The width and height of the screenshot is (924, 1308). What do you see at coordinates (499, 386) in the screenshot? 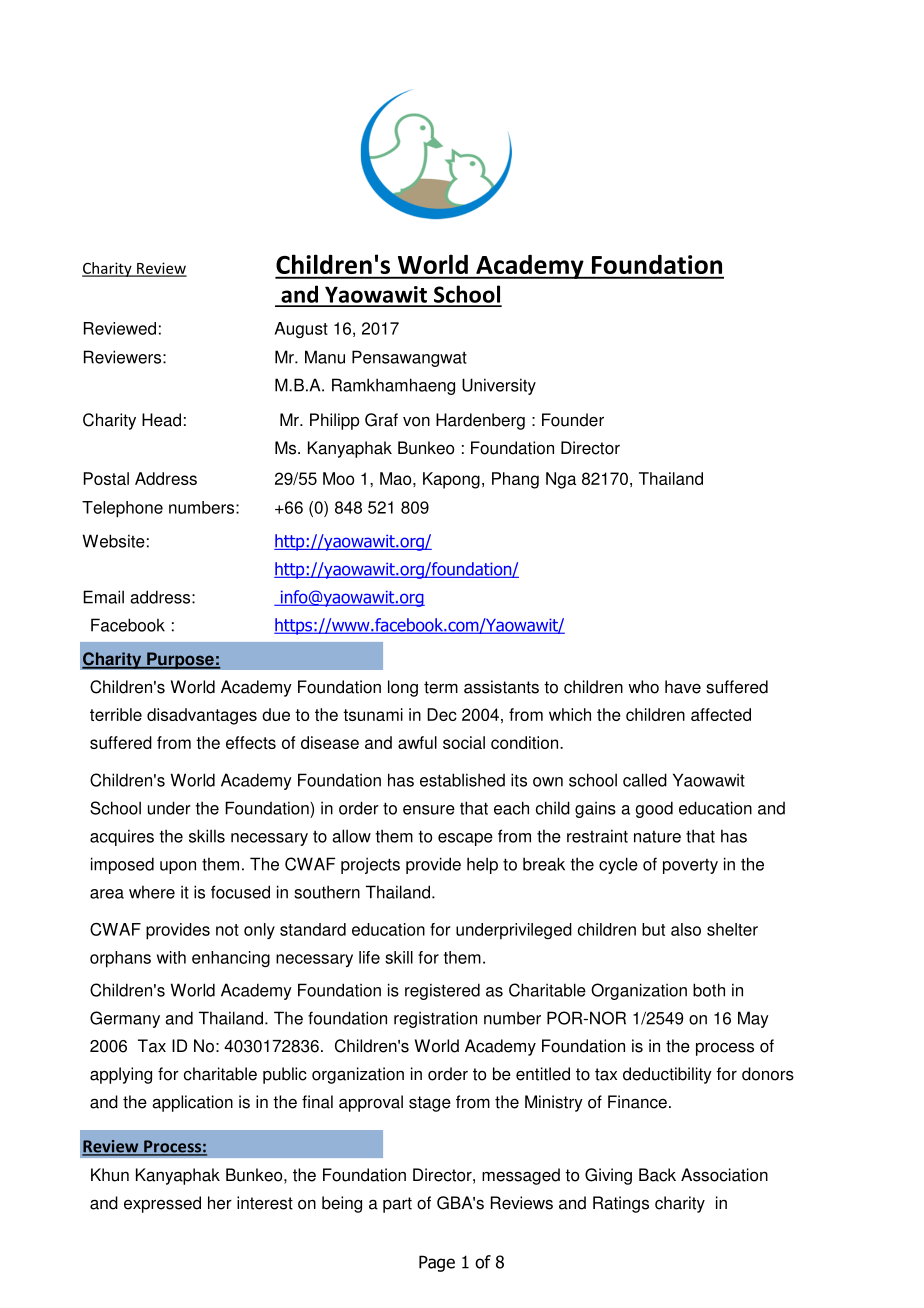
I see `University` at bounding box center [499, 386].
